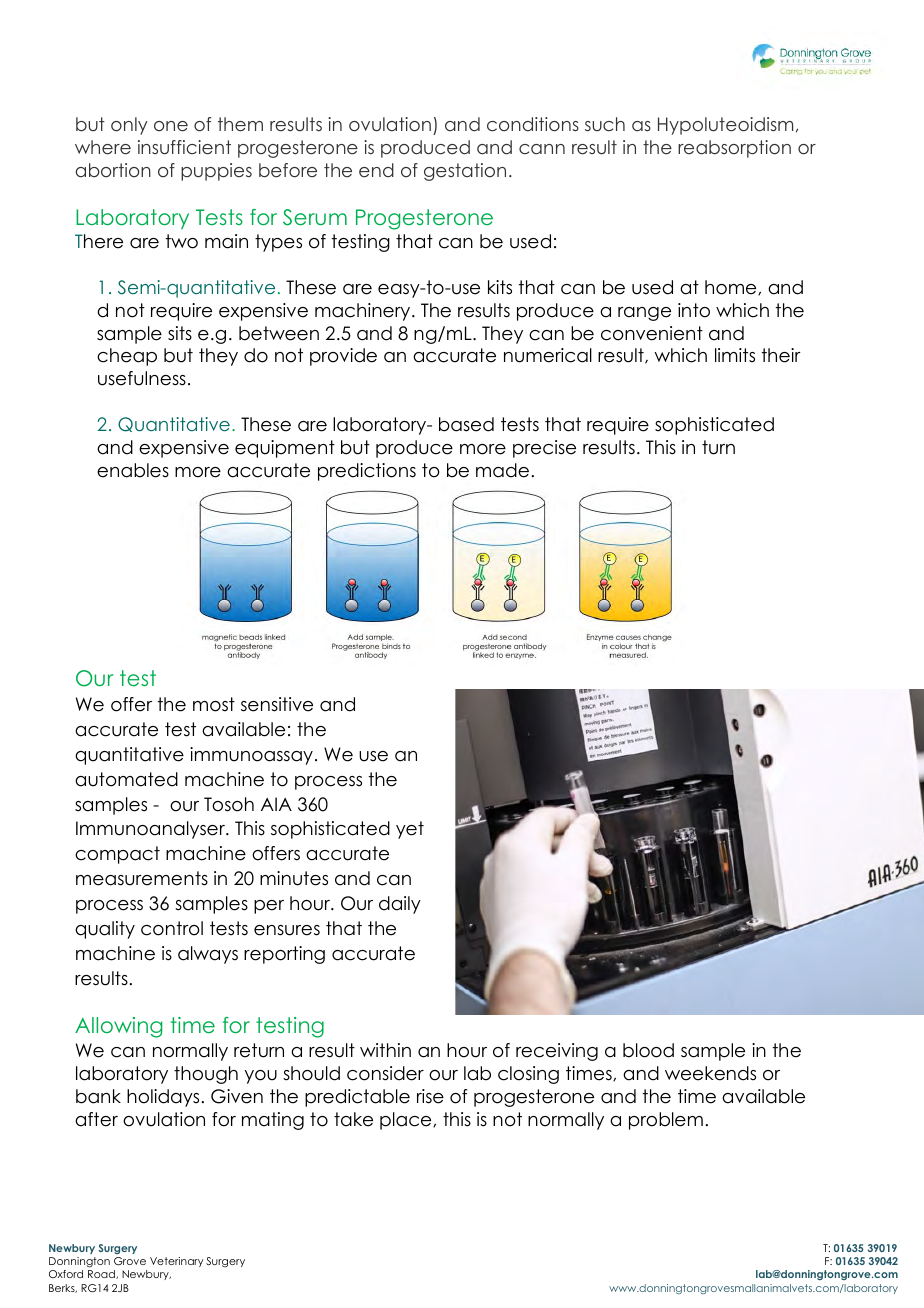 This page has width=924, height=1308. I want to click on problem, so click(666, 1121).
